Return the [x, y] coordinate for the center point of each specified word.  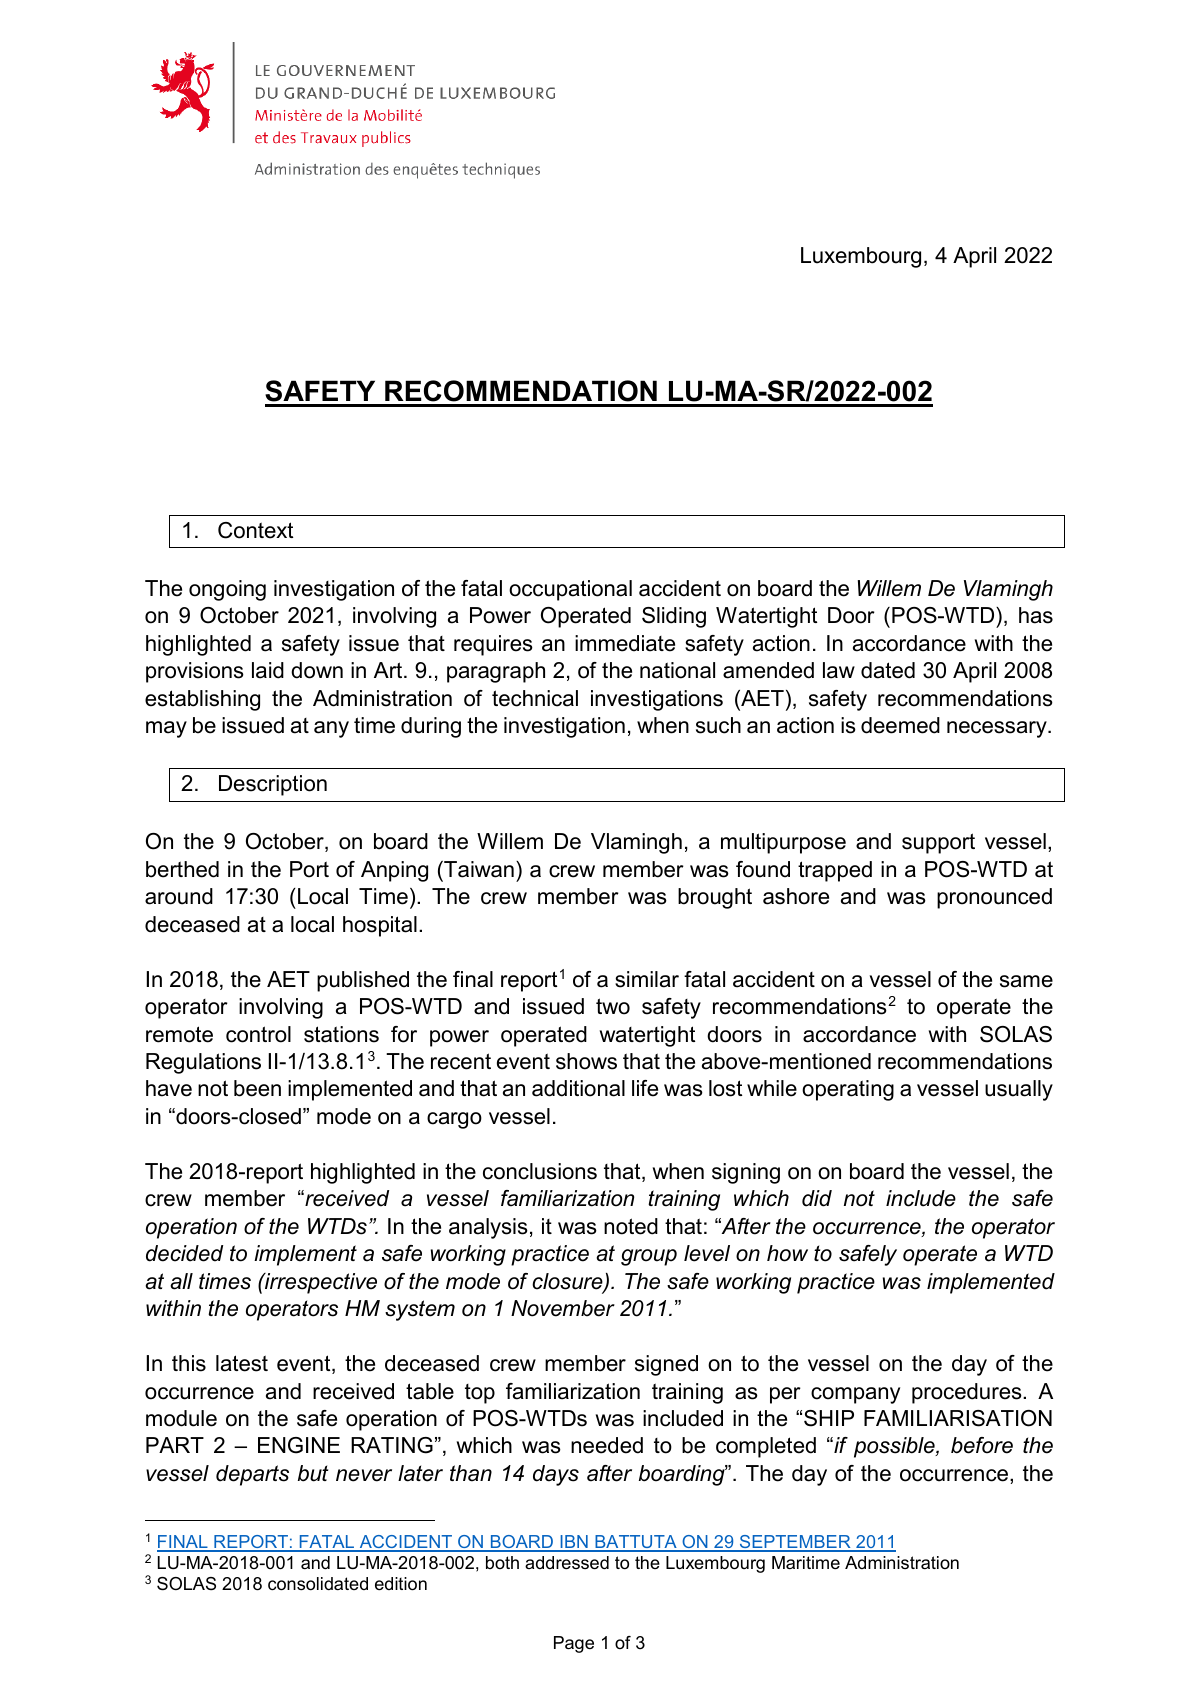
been [257, 1088]
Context [255, 530]
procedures [968, 1393]
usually [1019, 1090]
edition [401, 1584]
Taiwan [478, 869]
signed [666, 1365]
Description [273, 785]
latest [242, 1363]
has [1036, 615]
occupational [570, 590]
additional [578, 1088]
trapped [835, 871]
